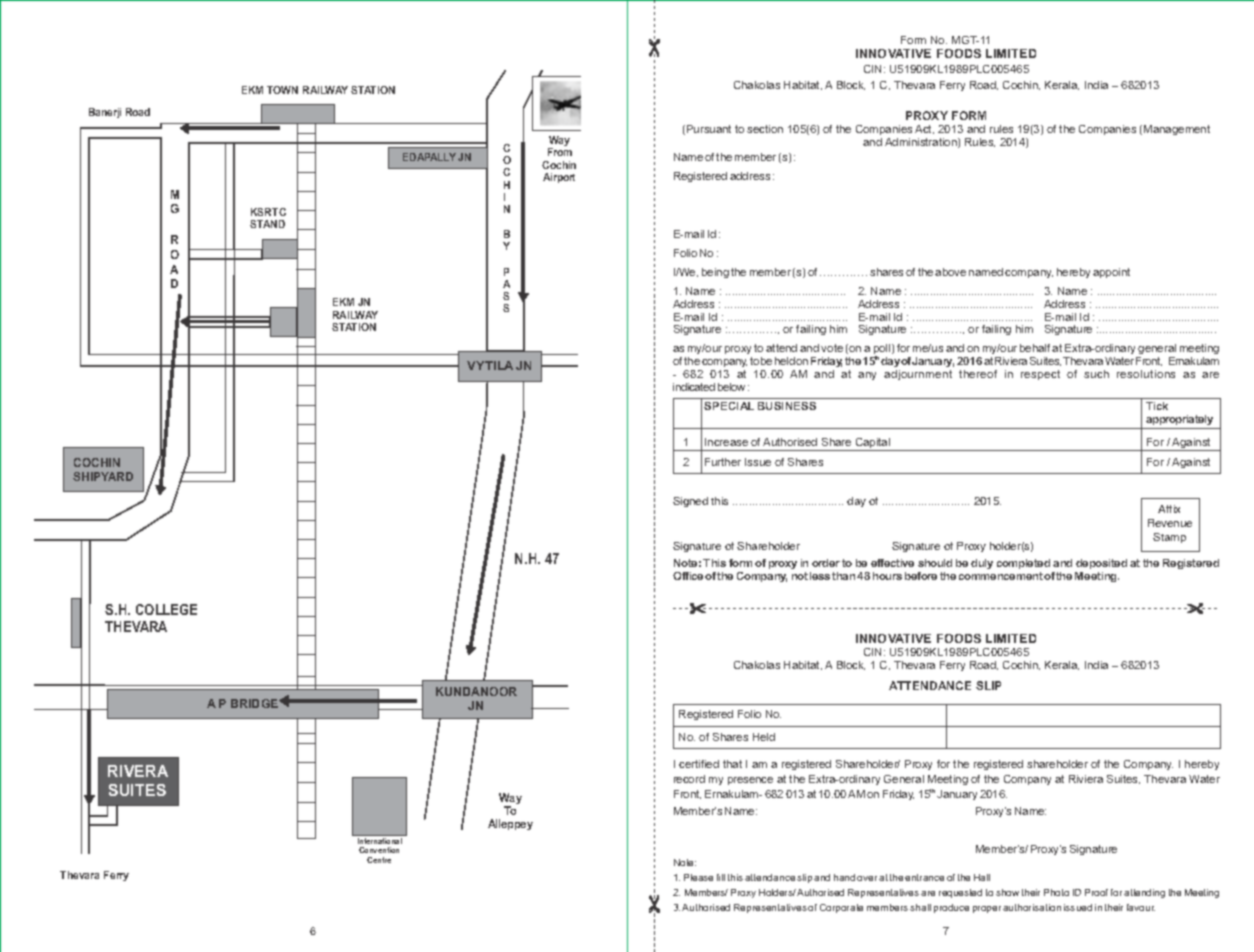  I want to click on Photo, so click(1056, 892).
